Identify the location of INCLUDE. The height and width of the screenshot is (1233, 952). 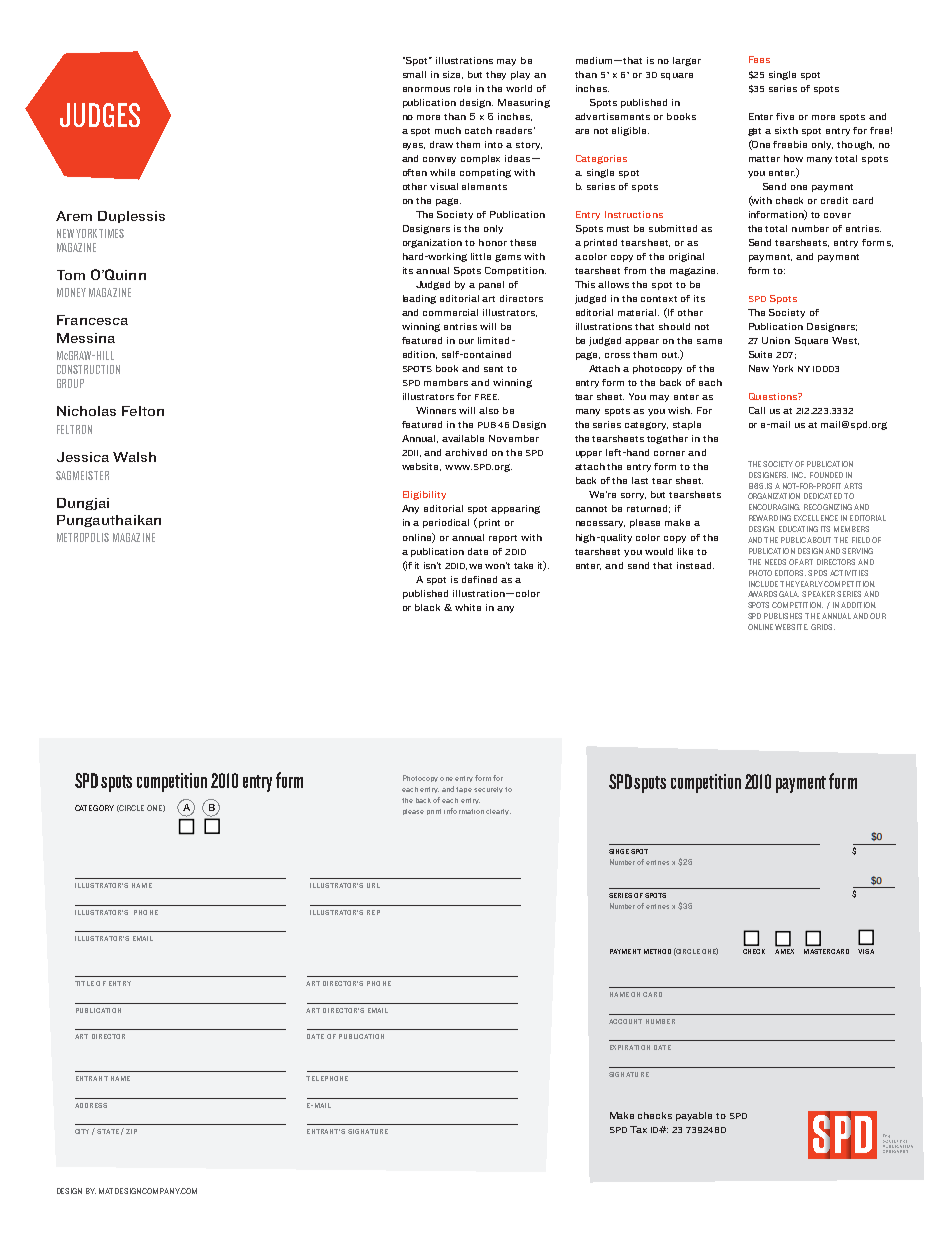
(763, 584).
